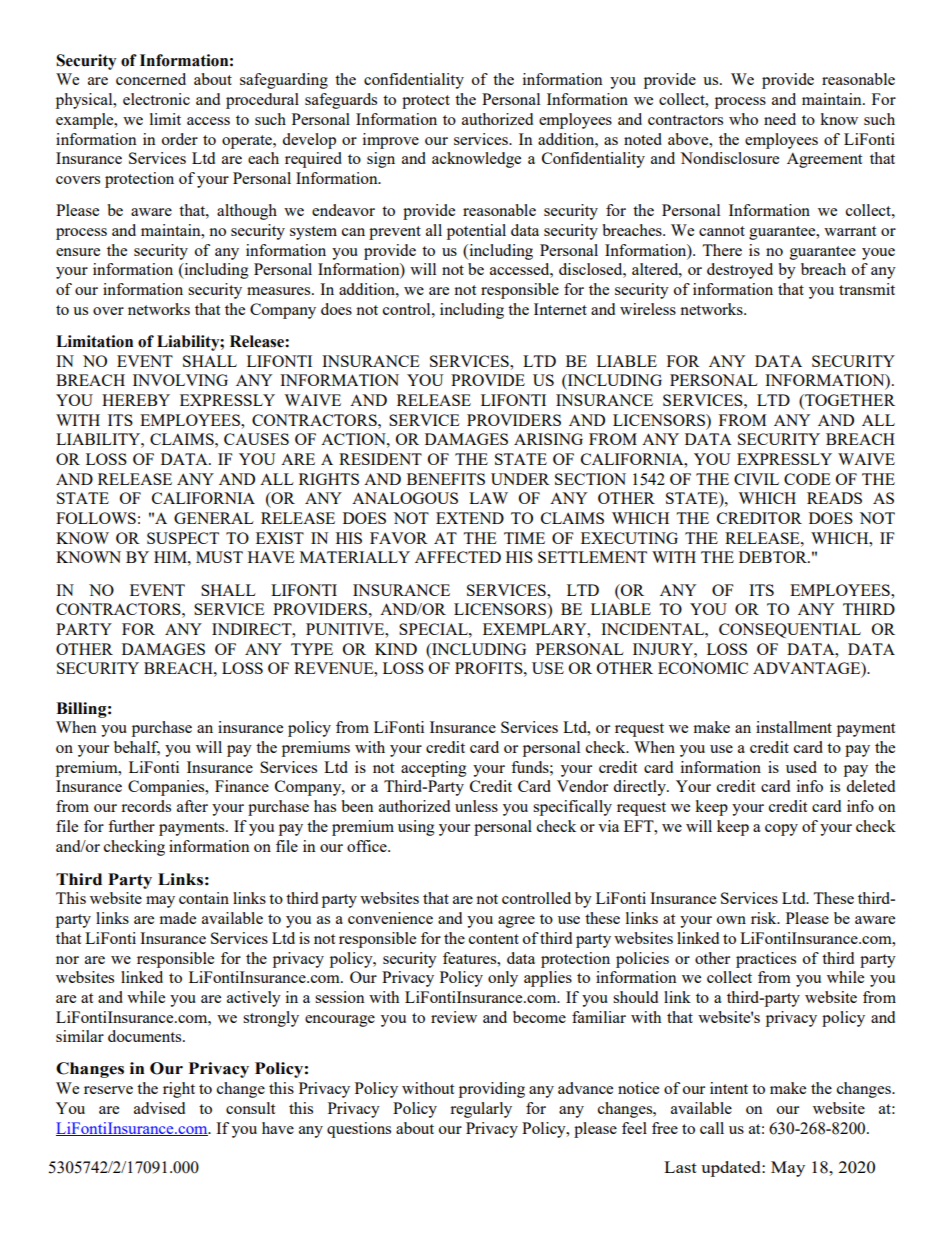 This document has height=1233, width=952. Describe the element at coordinates (146, 806) in the document. I see `records` at that location.
